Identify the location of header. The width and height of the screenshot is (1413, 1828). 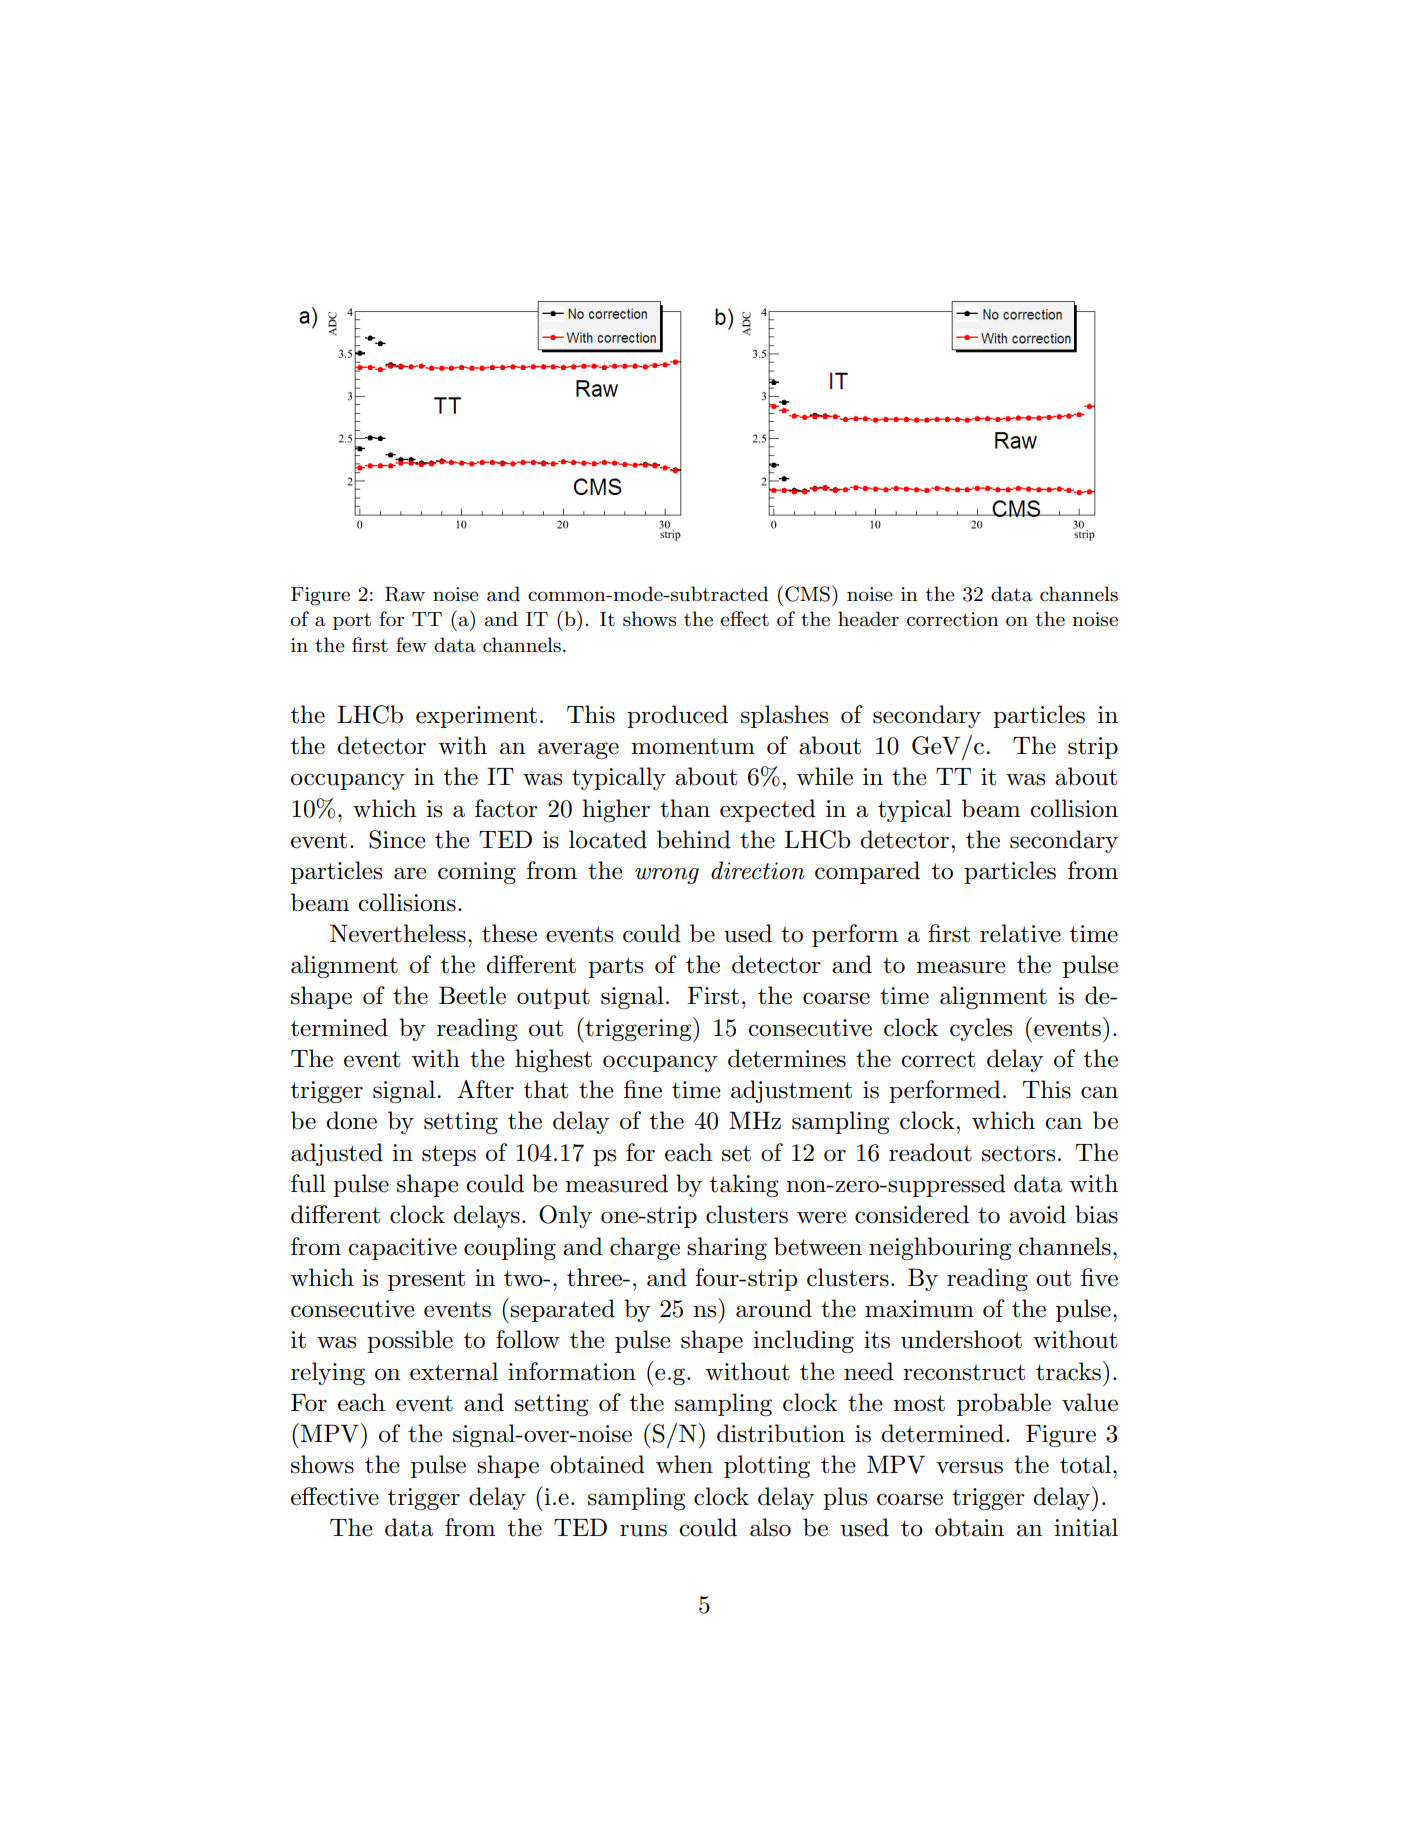
(868, 619).
